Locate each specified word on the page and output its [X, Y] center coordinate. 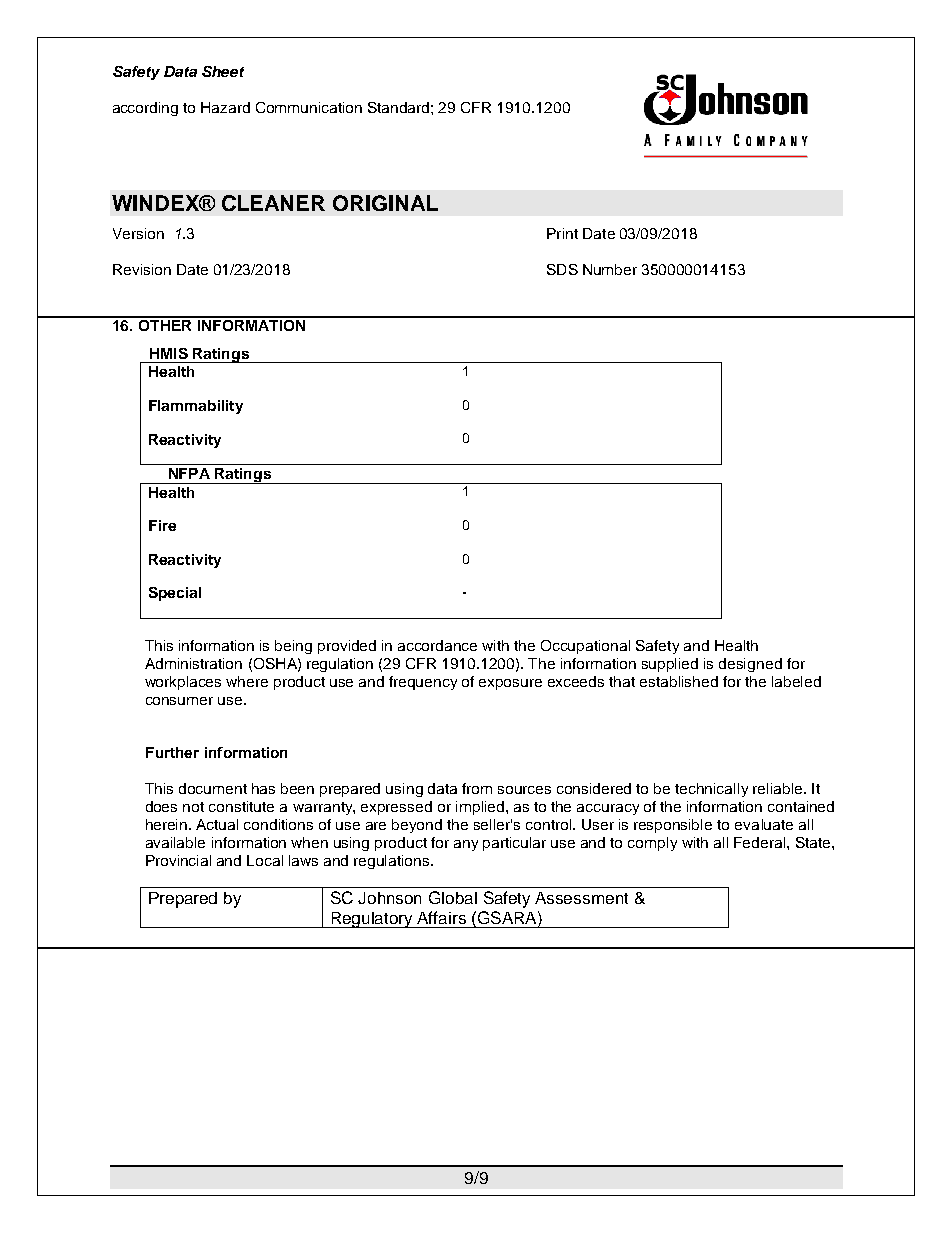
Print [562, 233]
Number [610, 269]
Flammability [196, 407]
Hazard [225, 107]
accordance [437, 645]
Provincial [178, 860]
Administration [193, 663]
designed [750, 665]
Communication [309, 107]
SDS [562, 269]
